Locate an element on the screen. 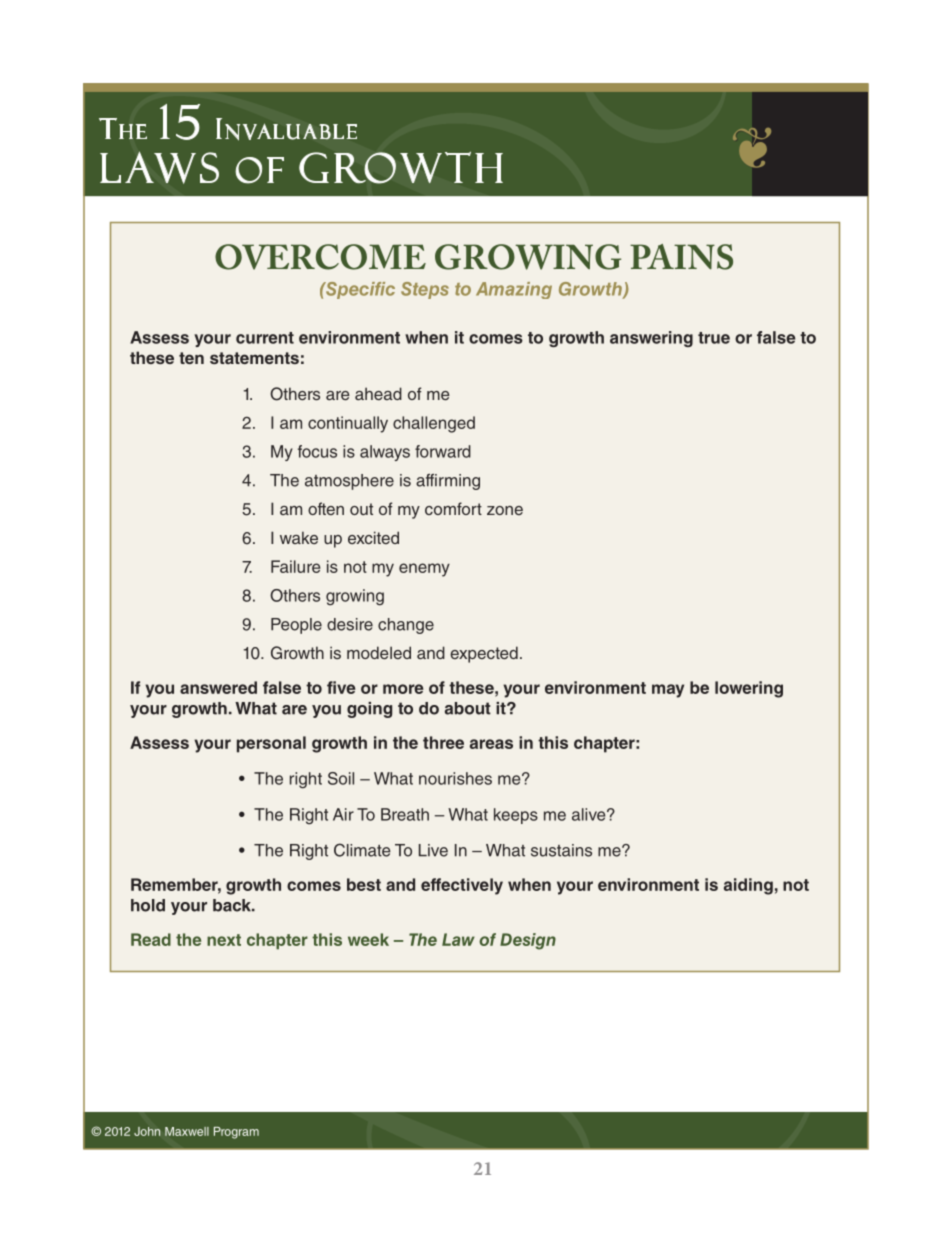 The width and height of the screenshot is (952, 1233). current is located at coordinates (265, 338).
